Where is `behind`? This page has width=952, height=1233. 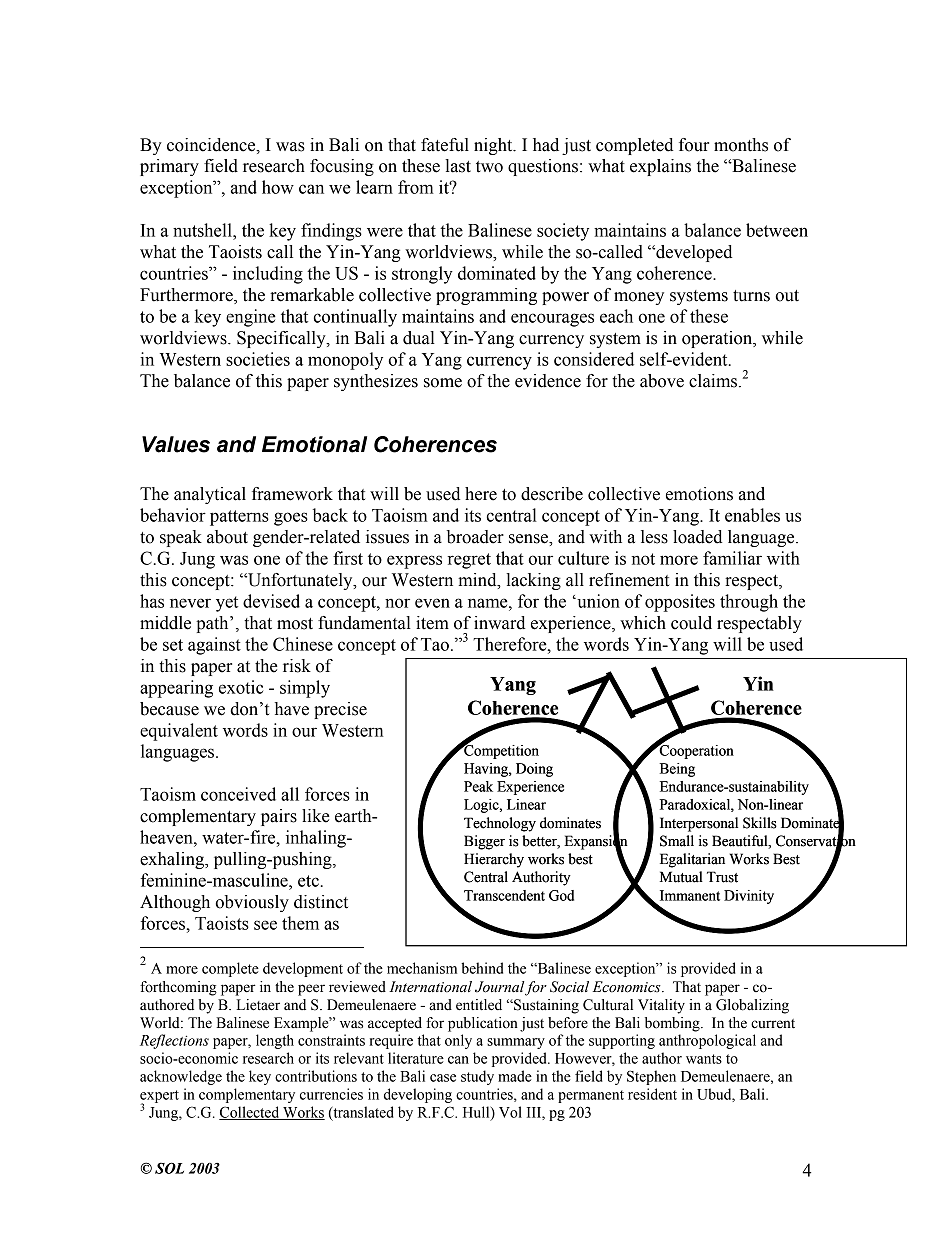
behind is located at coordinates (482, 968).
